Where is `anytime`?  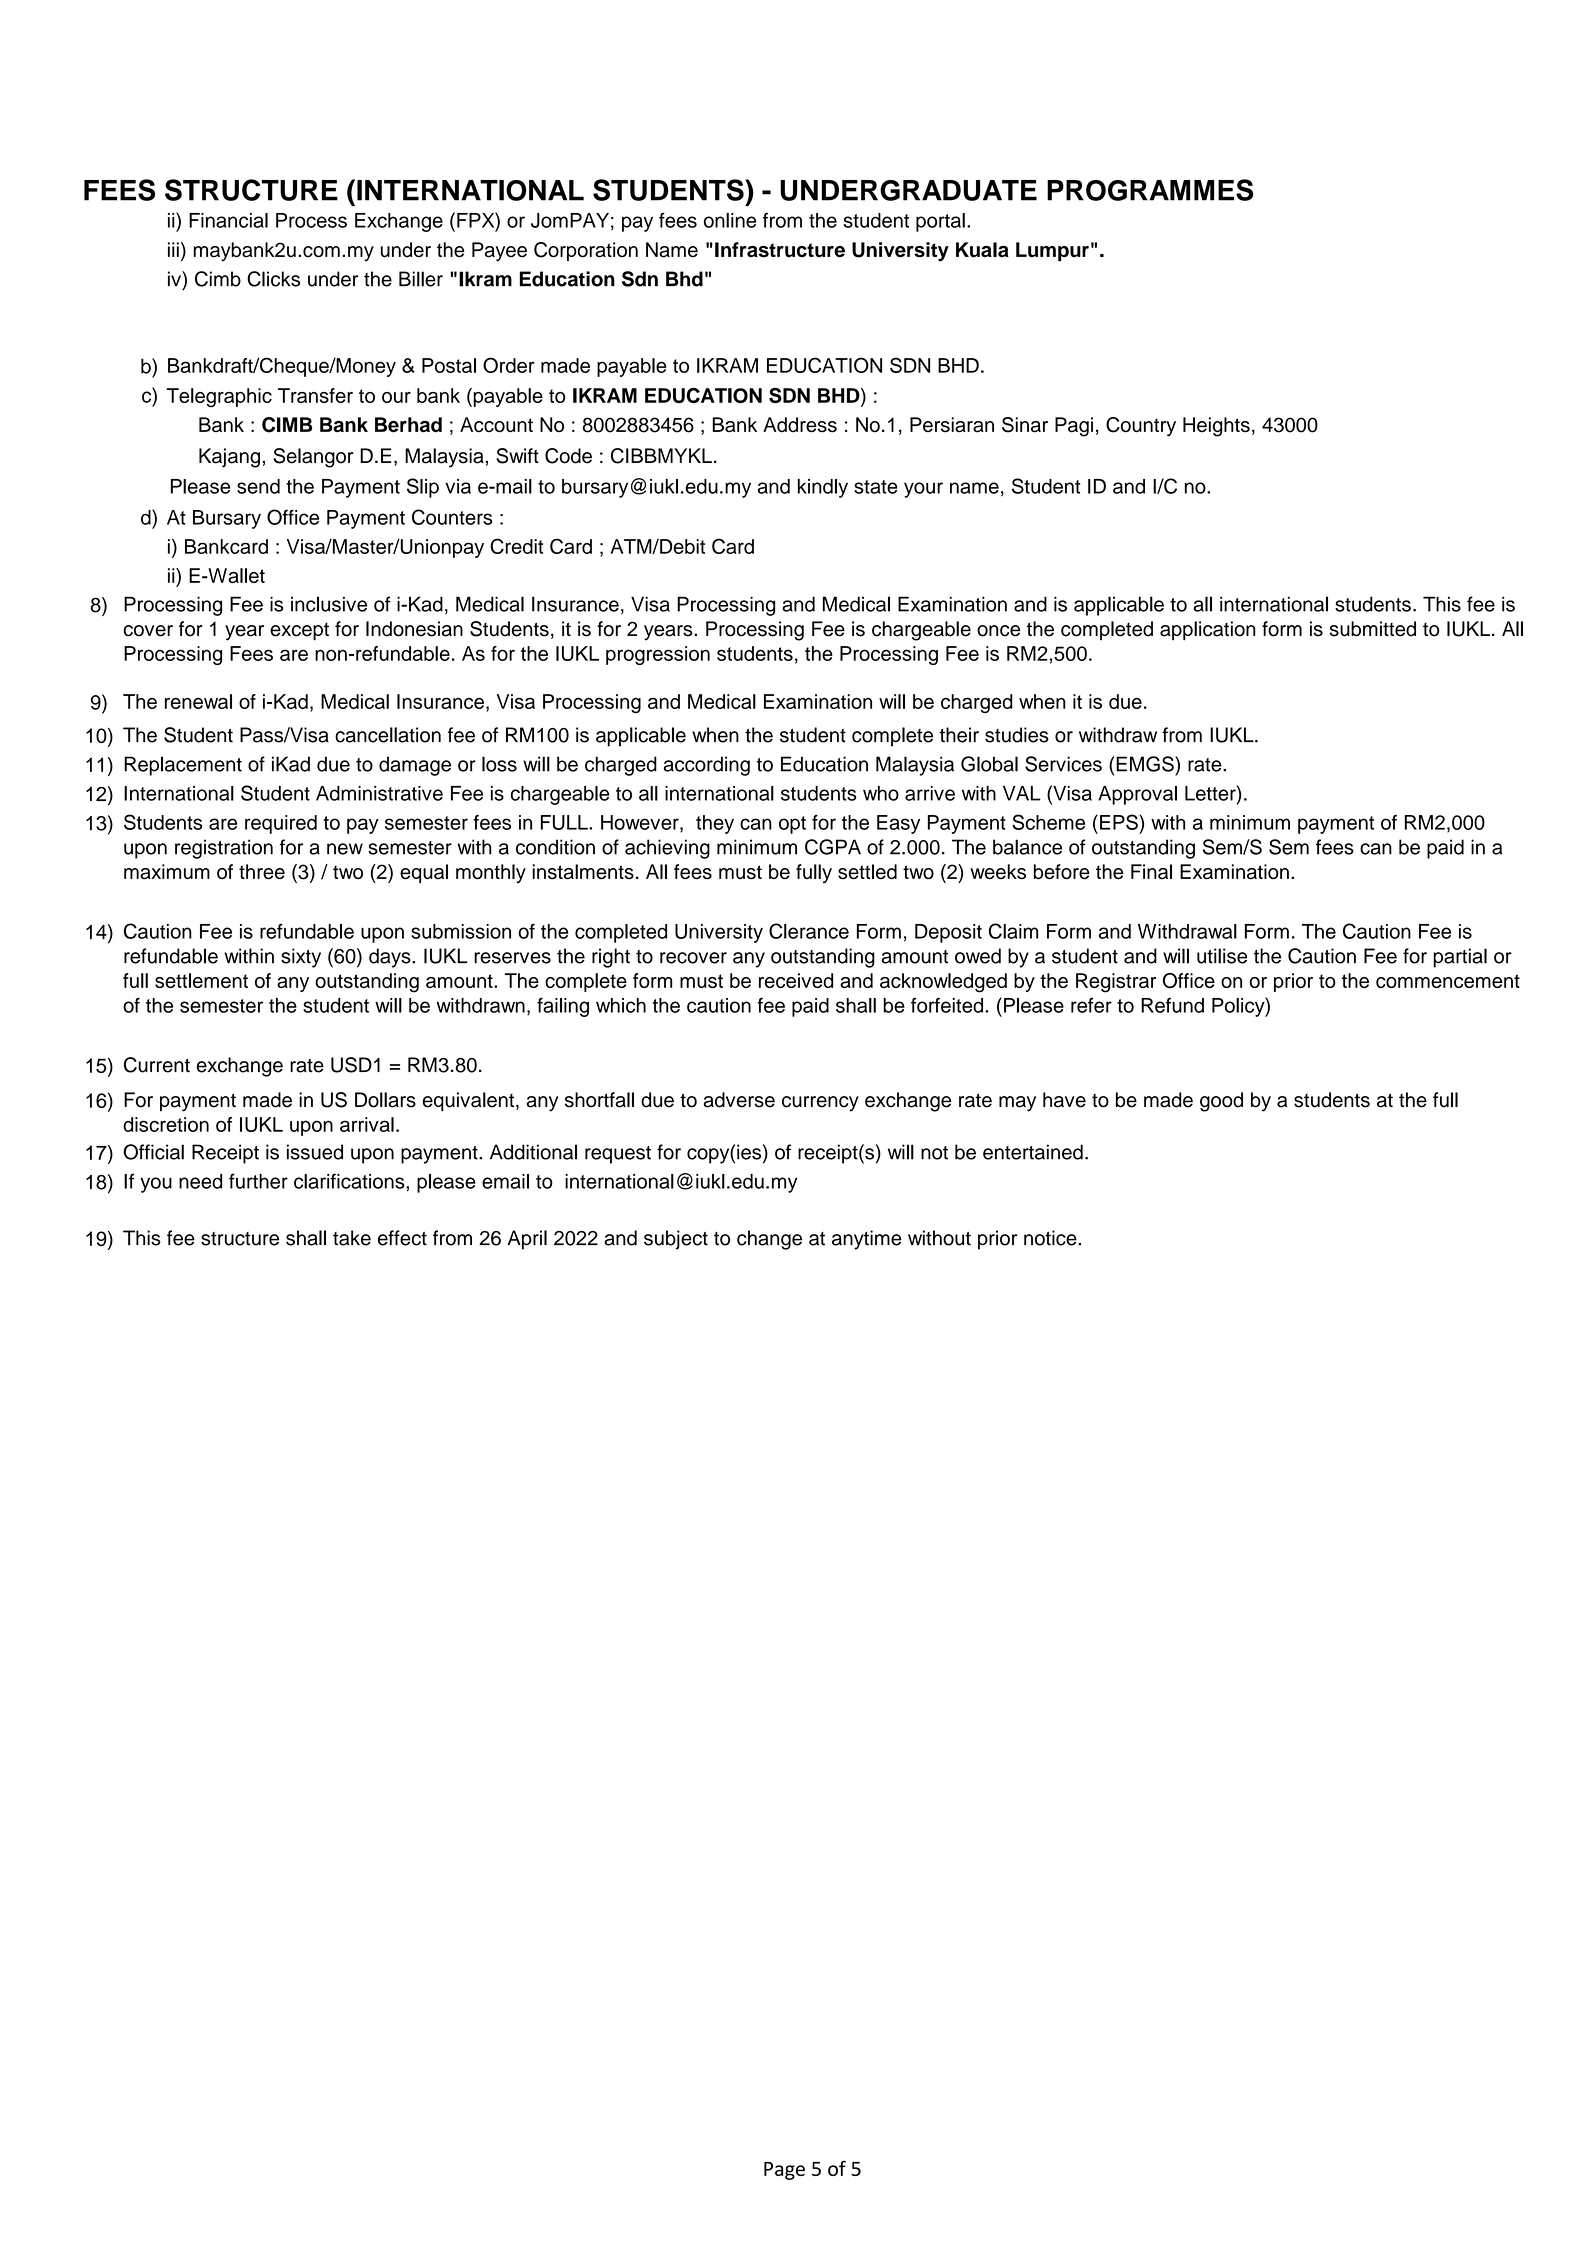 anytime is located at coordinates (867, 1240).
